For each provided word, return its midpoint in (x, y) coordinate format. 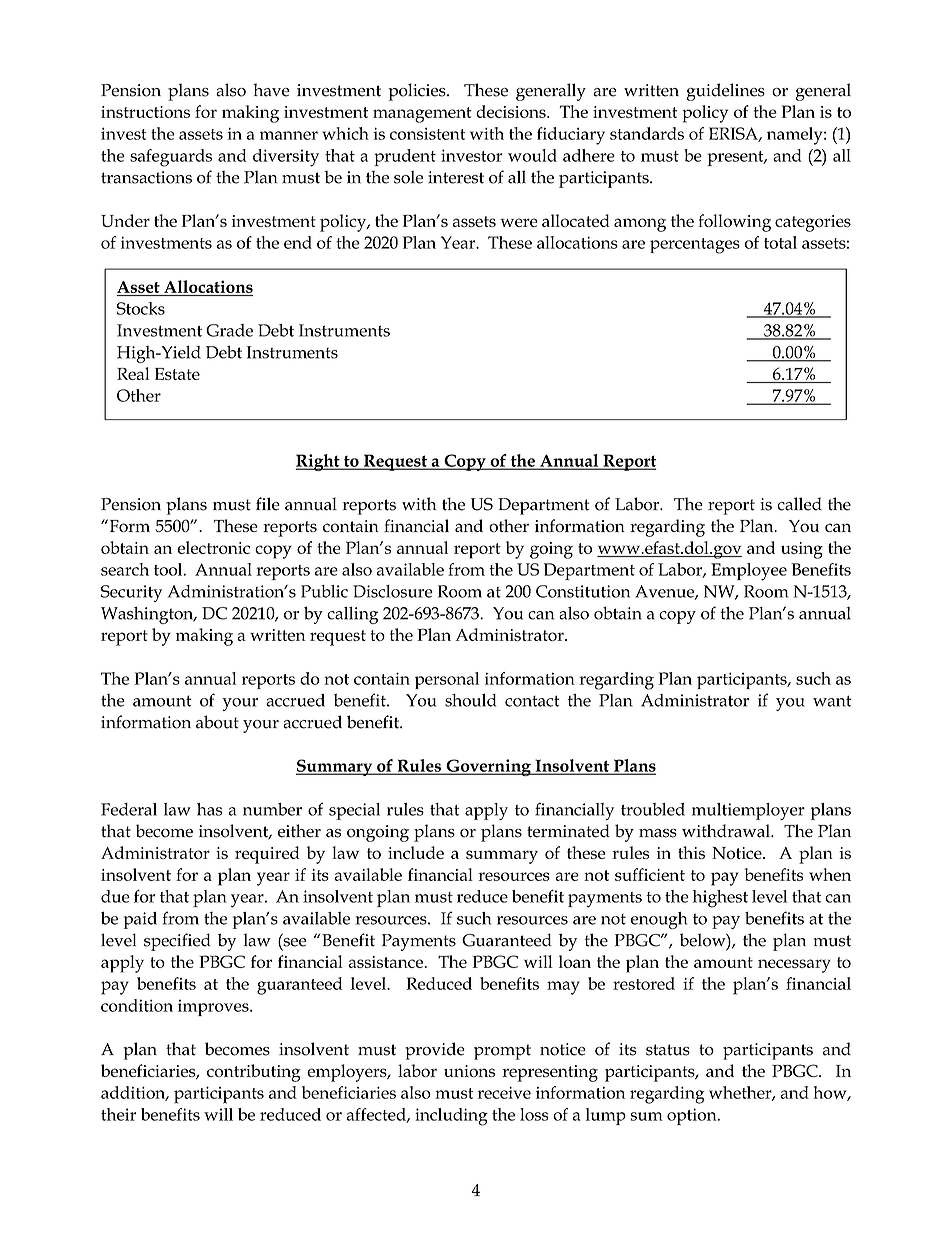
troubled (653, 809)
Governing (488, 767)
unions (469, 1071)
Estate (177, 374)
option (693, 1116)
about (217, 722)
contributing (254, 1073)
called (799, 504)
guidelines (726, 92)
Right (318, 462)
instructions (145, 112)
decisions (512, 111)
